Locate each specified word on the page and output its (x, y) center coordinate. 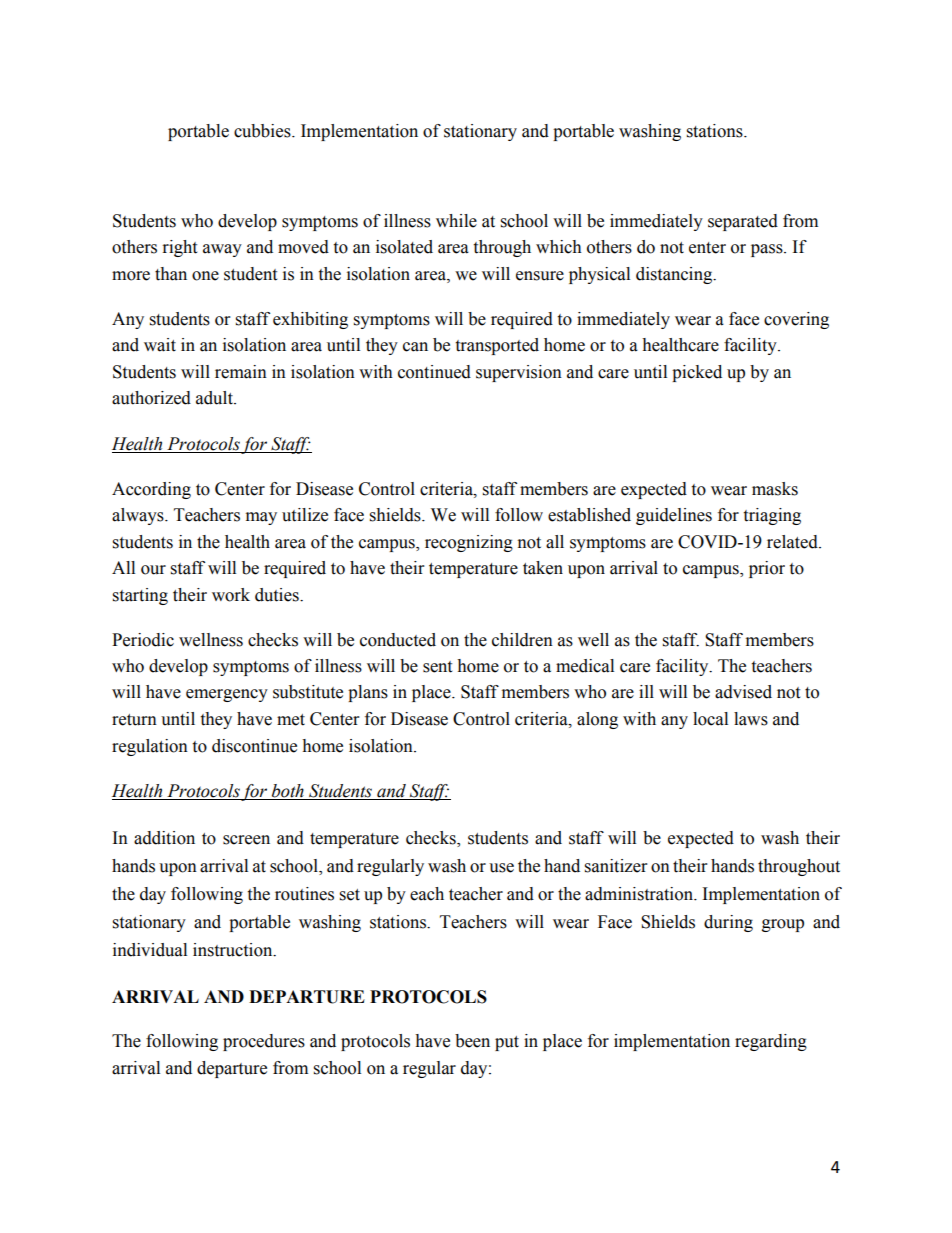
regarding (771, 1042)
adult (215, 398)
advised (743, 692)
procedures (264, 1042)
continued (434, 372)
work (231, 595)
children (522, 640)
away (222, 250)
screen (246, 840)
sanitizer (616, 866)
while (456, 221)
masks (775, 489)
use (501, 868)
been (472, 1041)
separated (743, 222)
